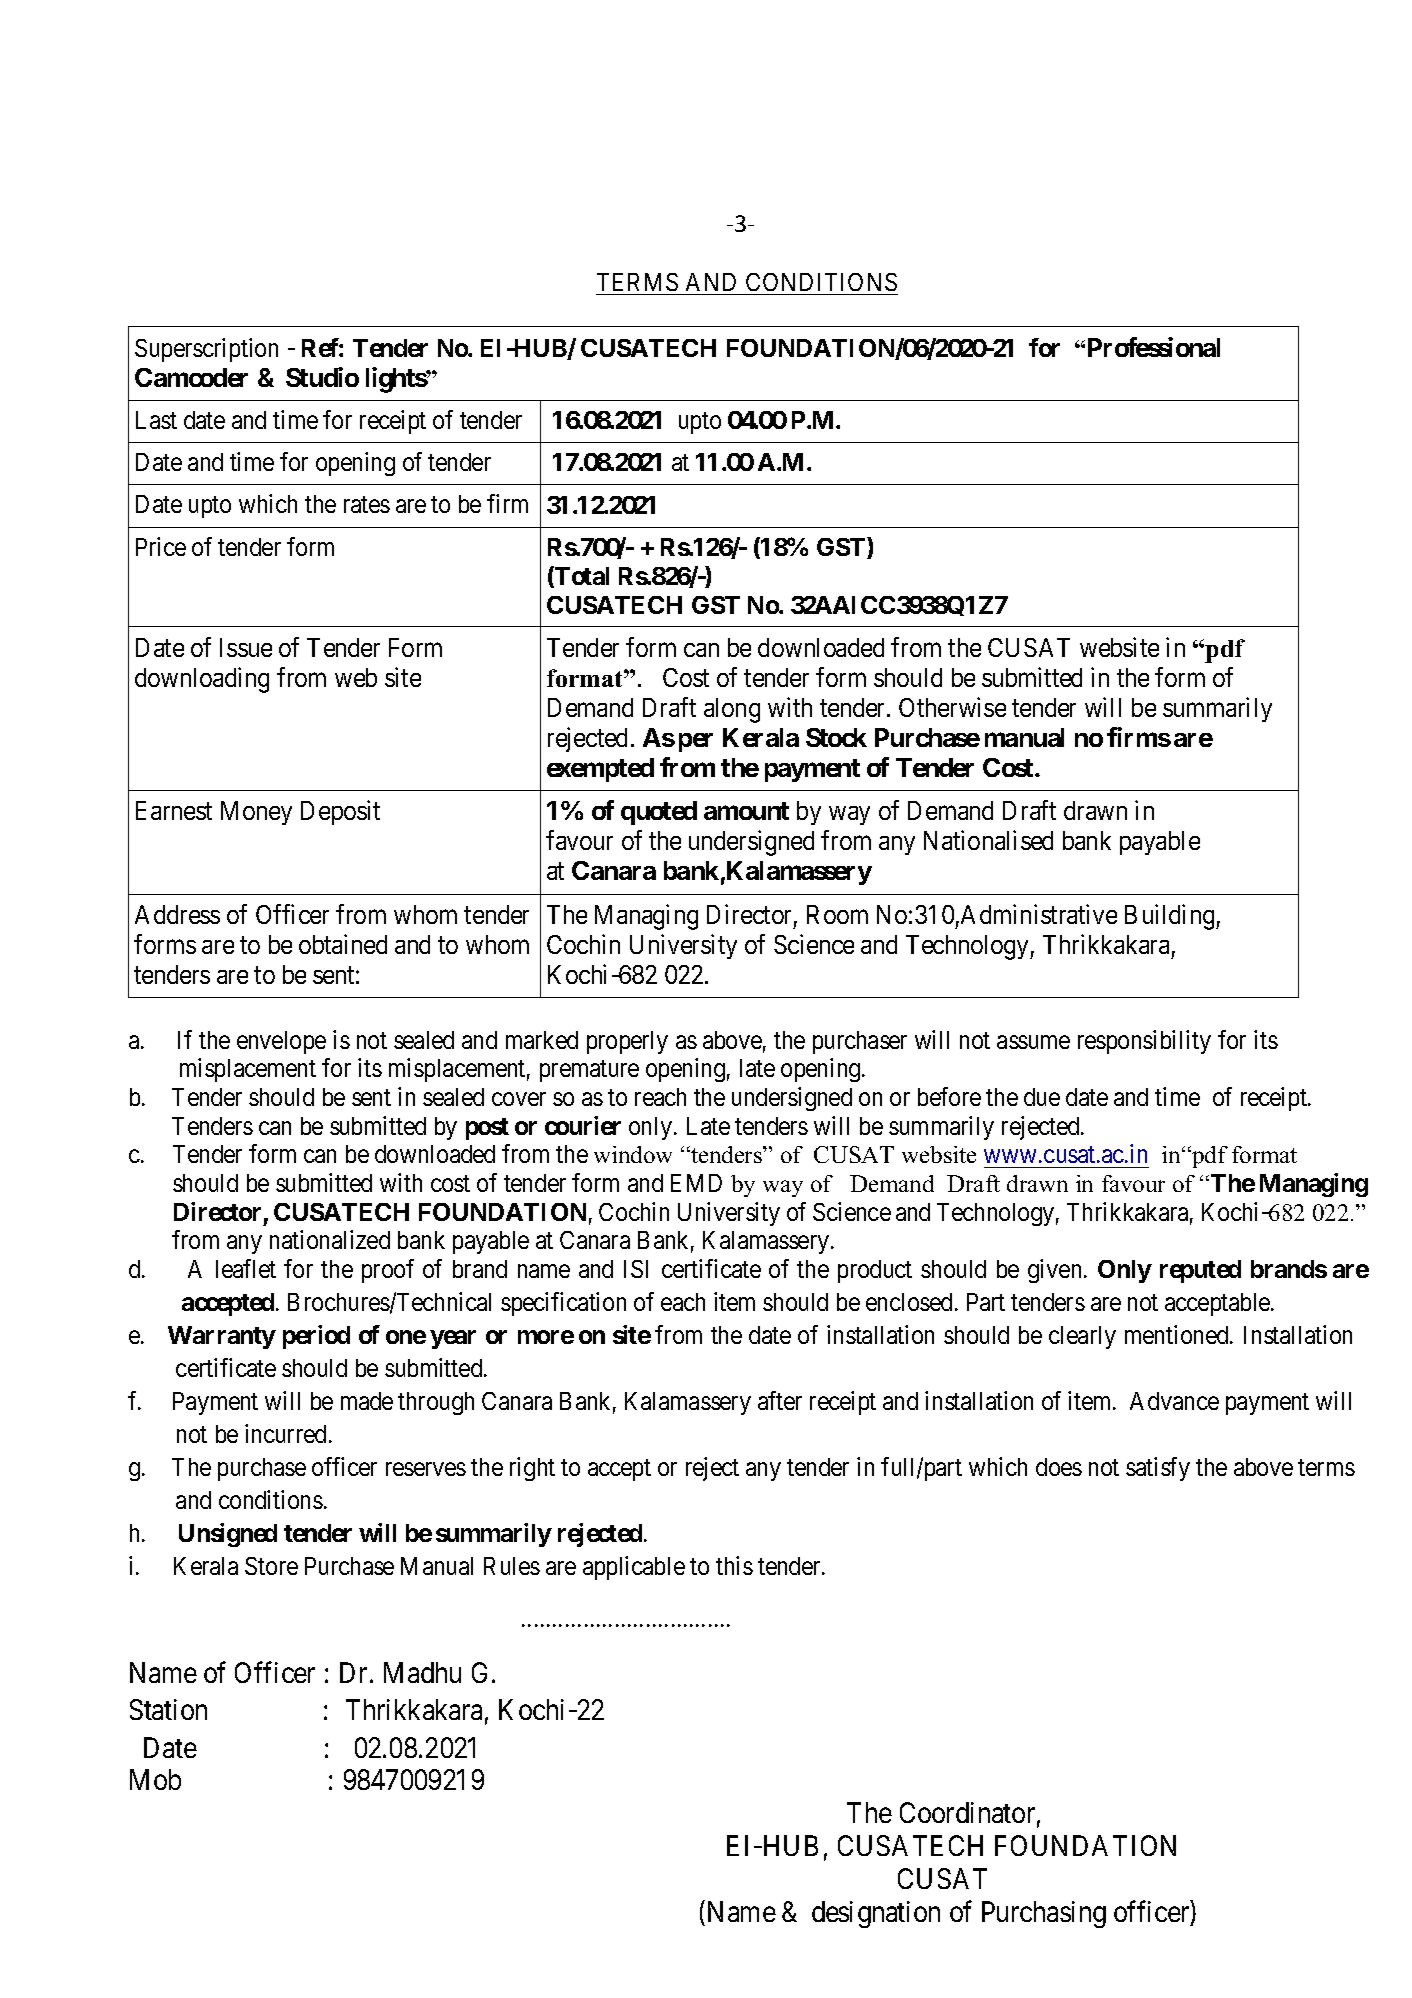 The image size is (1412, 1998). I want to click on Mob, so click(155, 1779).
